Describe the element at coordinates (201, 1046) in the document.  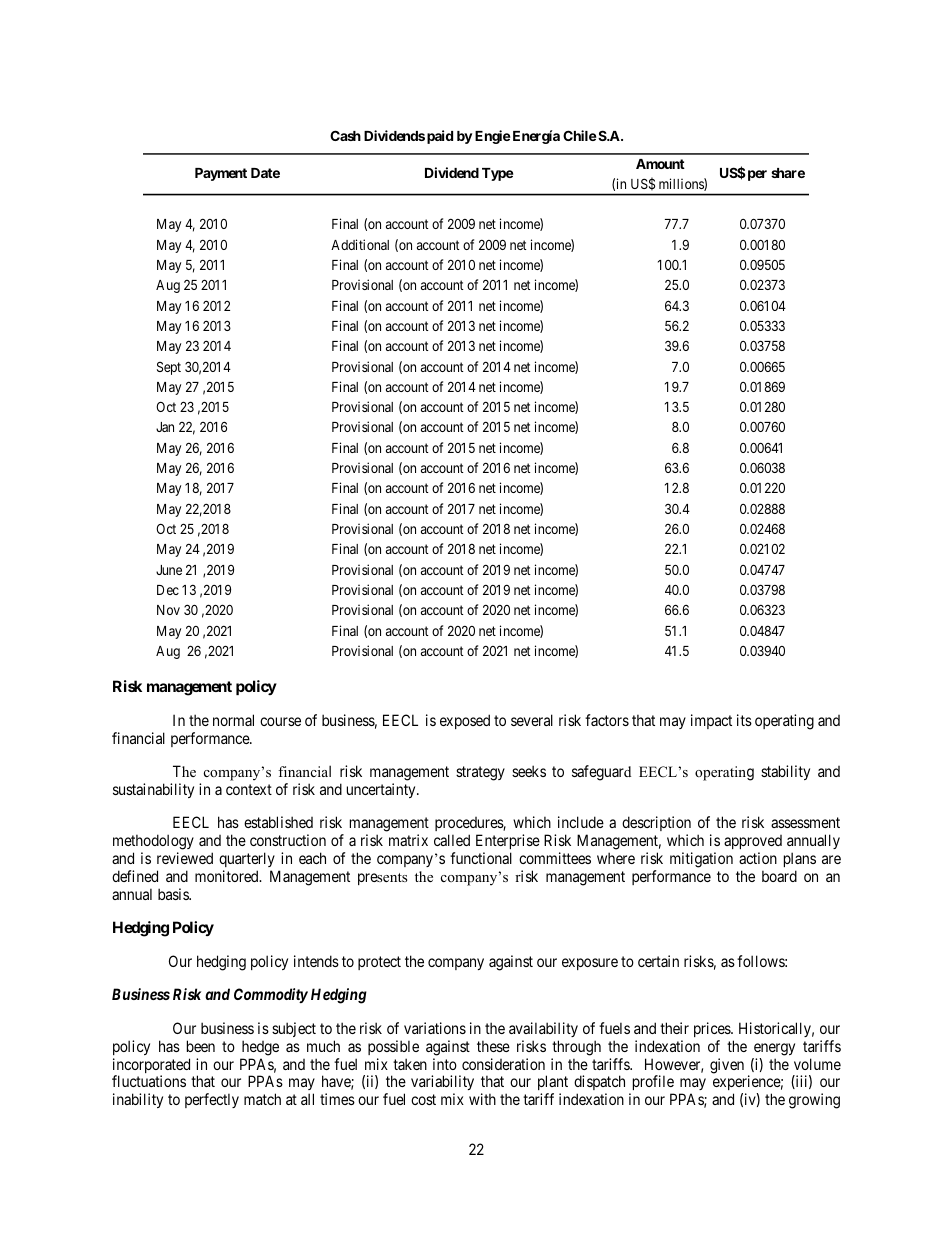
I see `been` at that location.
